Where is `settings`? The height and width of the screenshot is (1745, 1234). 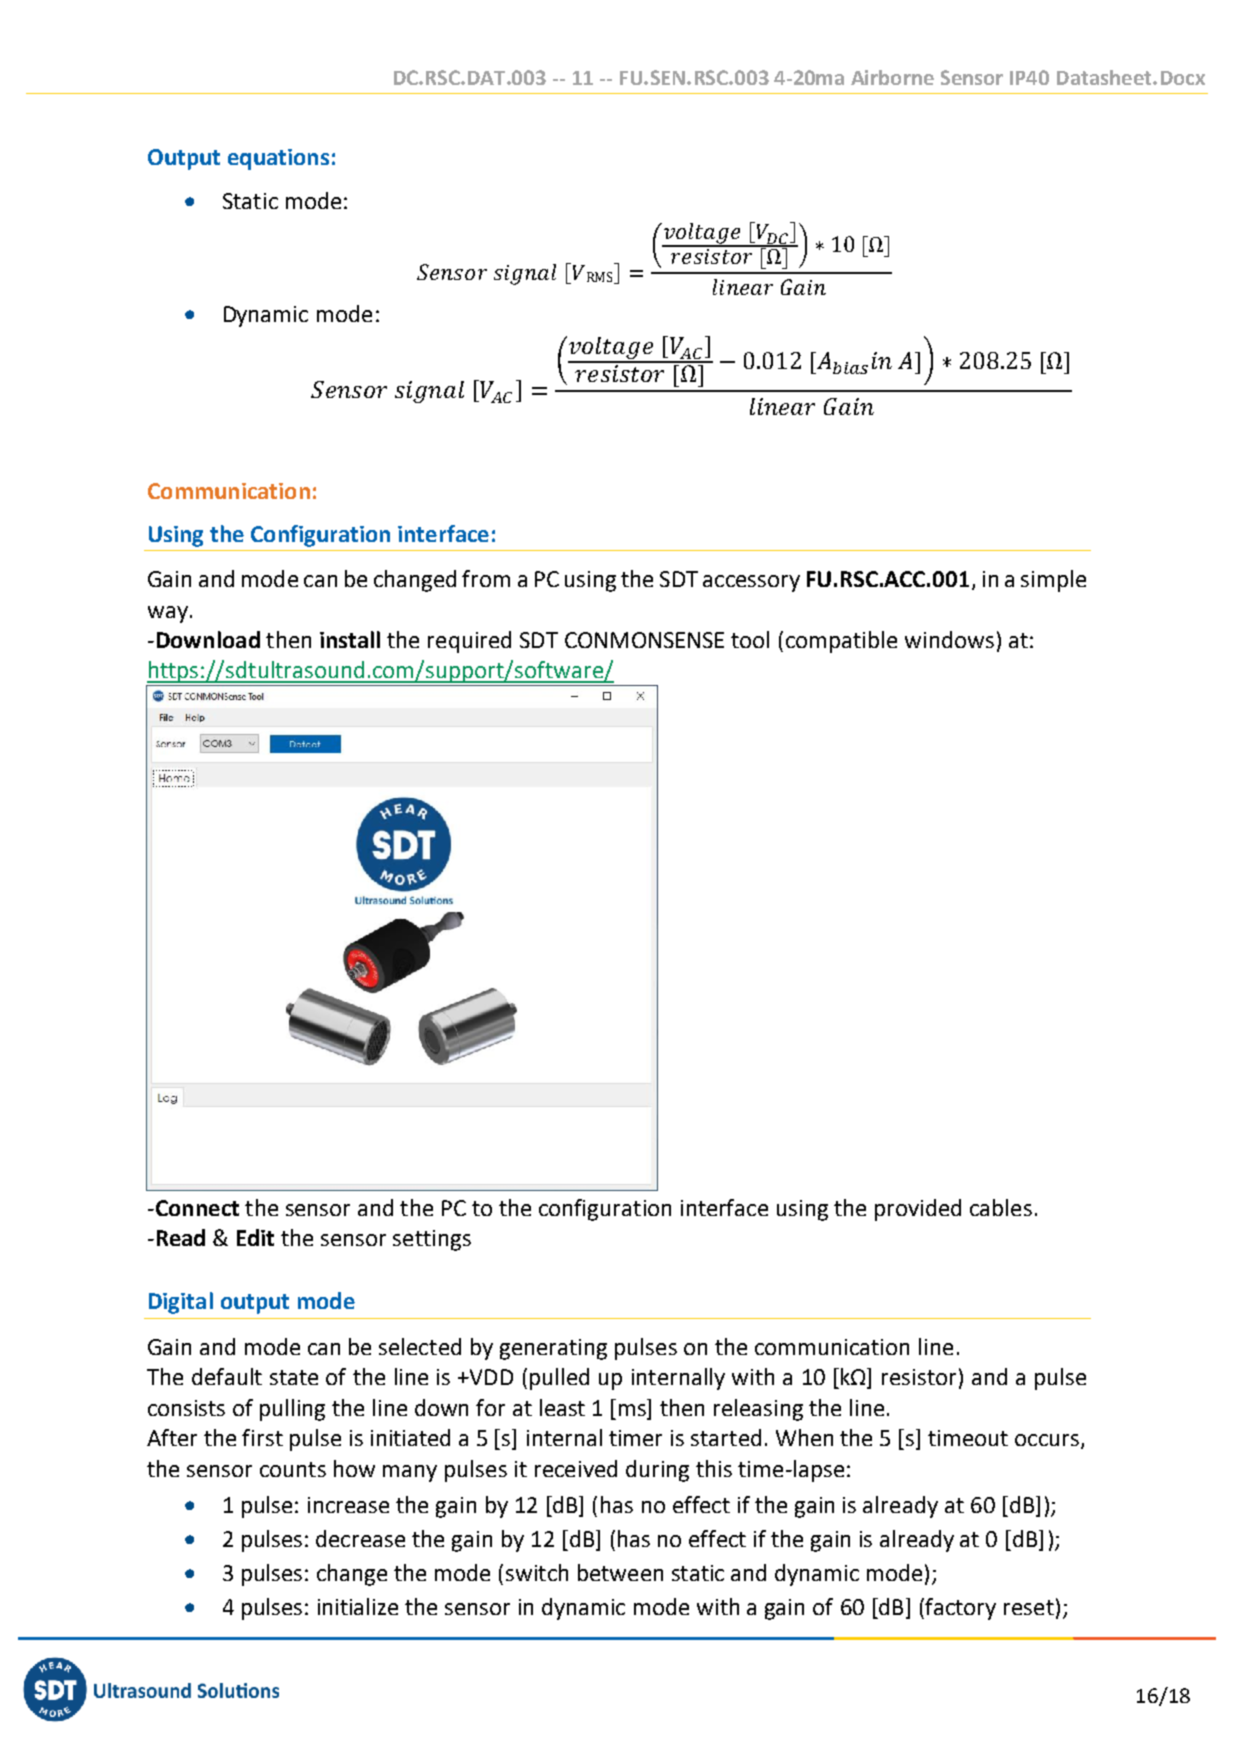
settings is located at coordinates (432, 1240).
